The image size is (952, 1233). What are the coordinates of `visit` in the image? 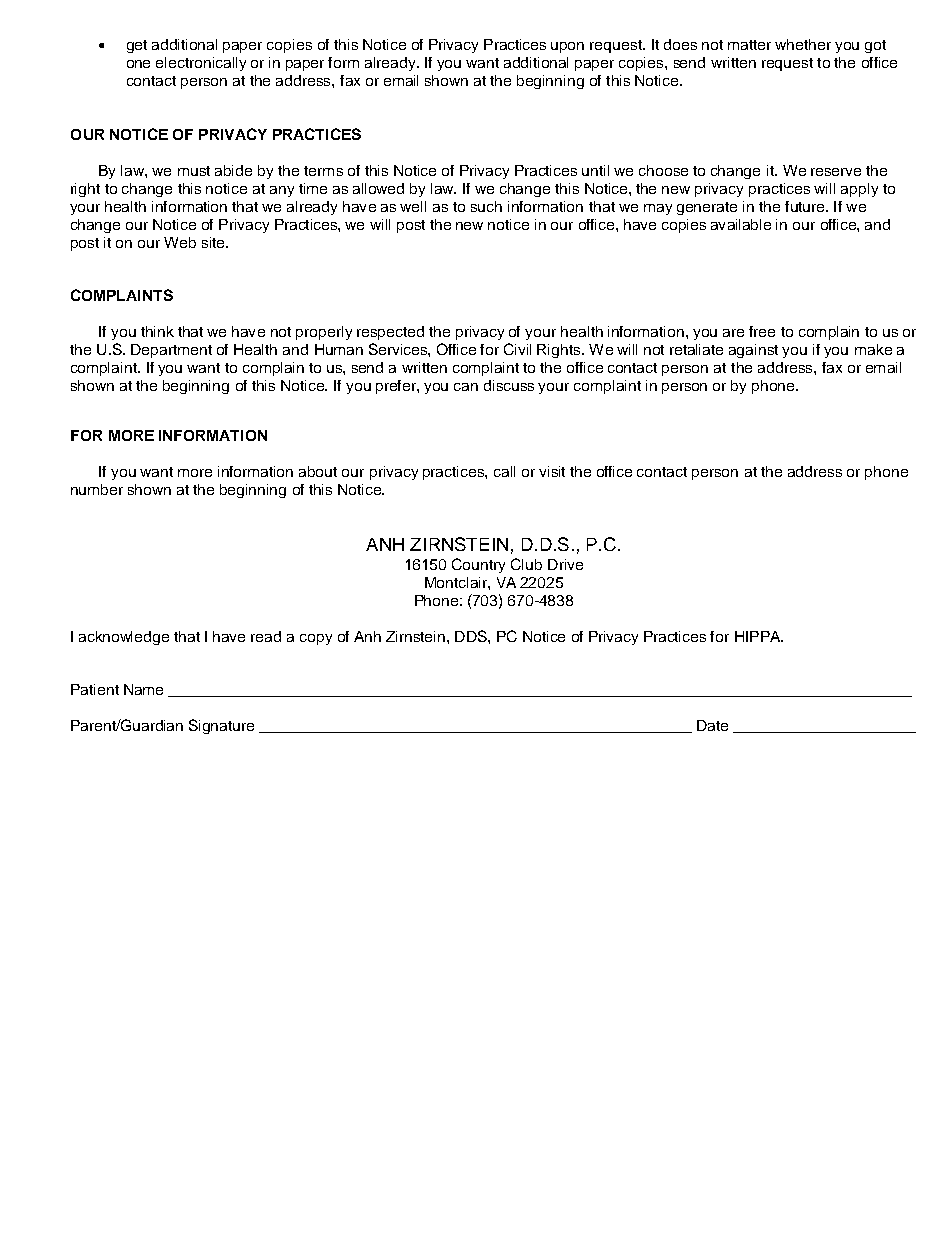 It's located at (552, 471).
